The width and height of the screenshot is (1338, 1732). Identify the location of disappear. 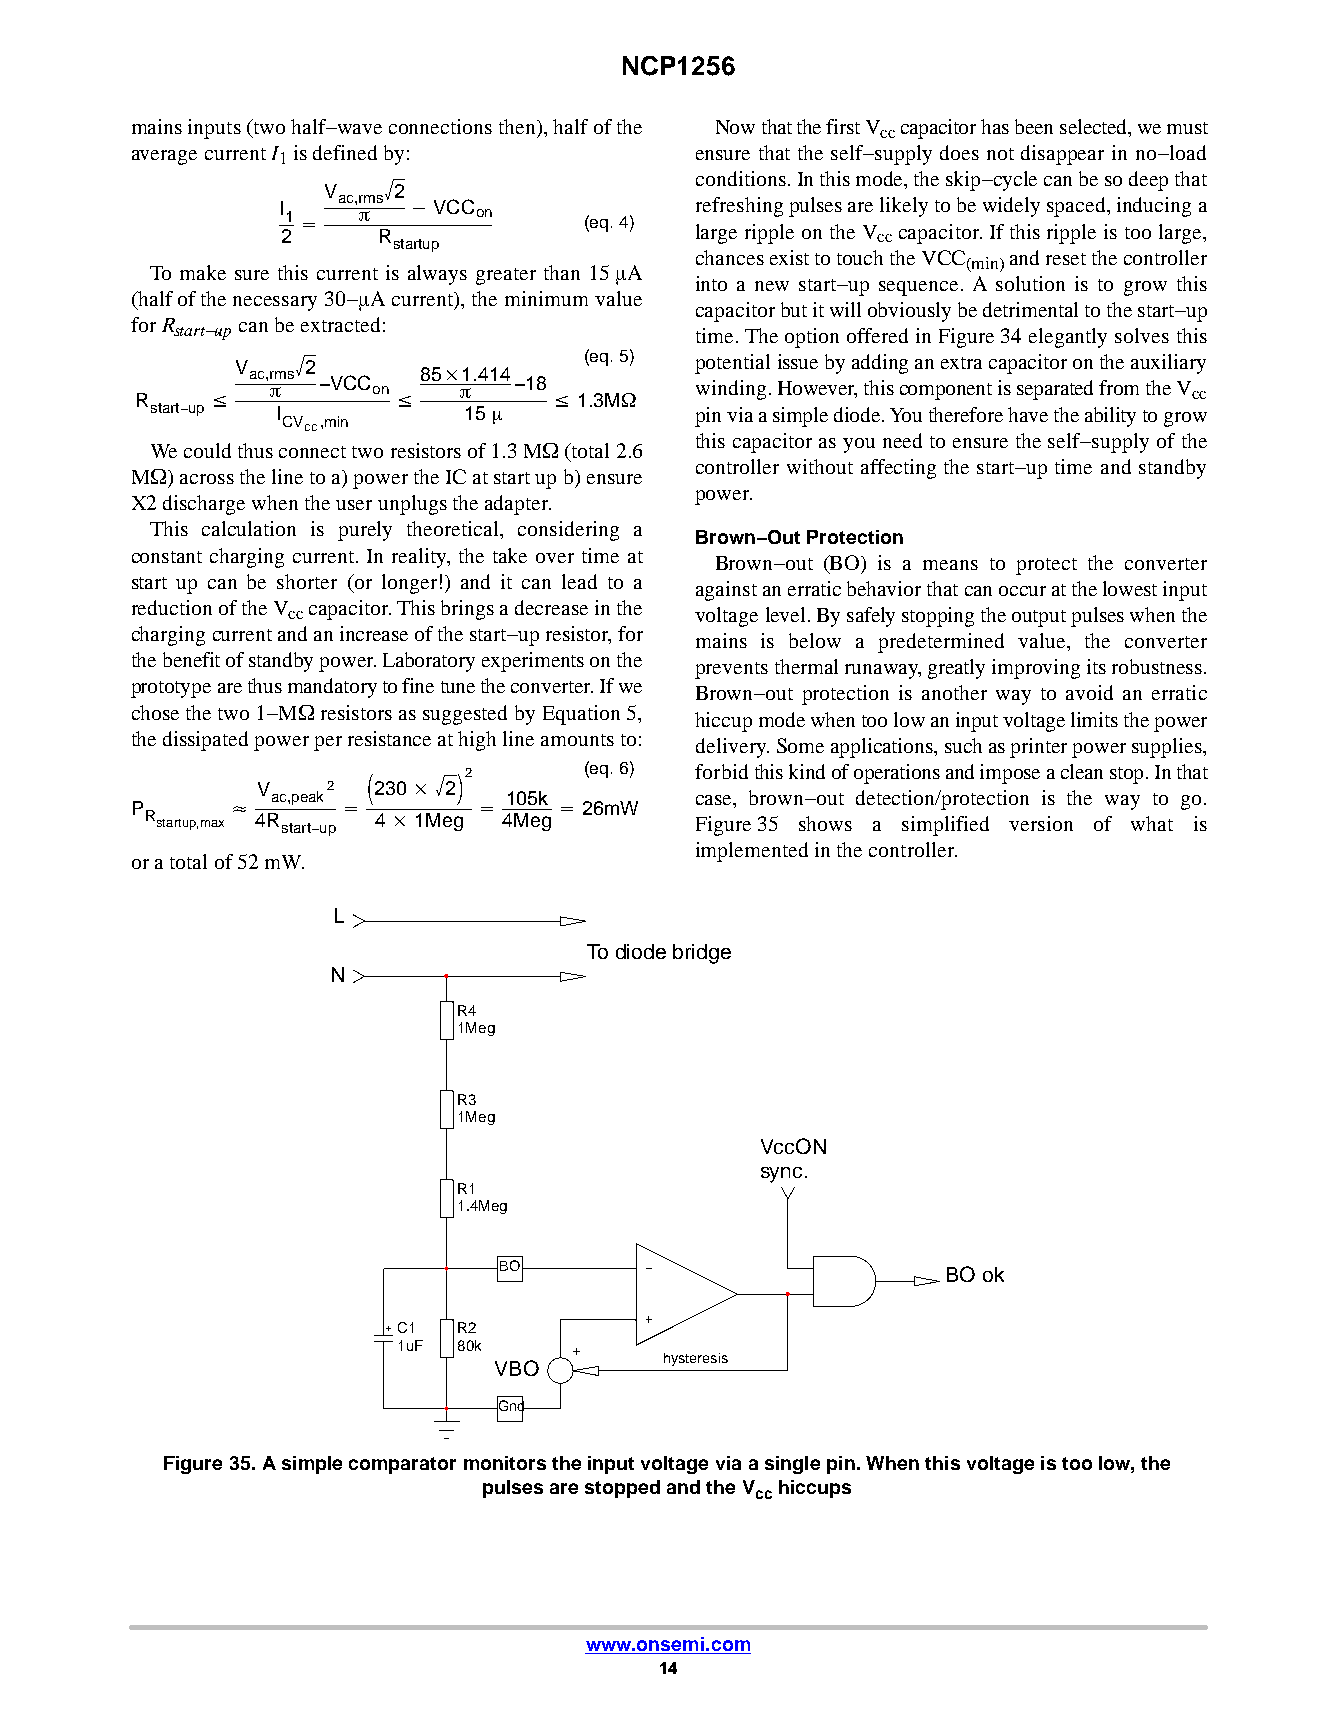
(1062, 155).
